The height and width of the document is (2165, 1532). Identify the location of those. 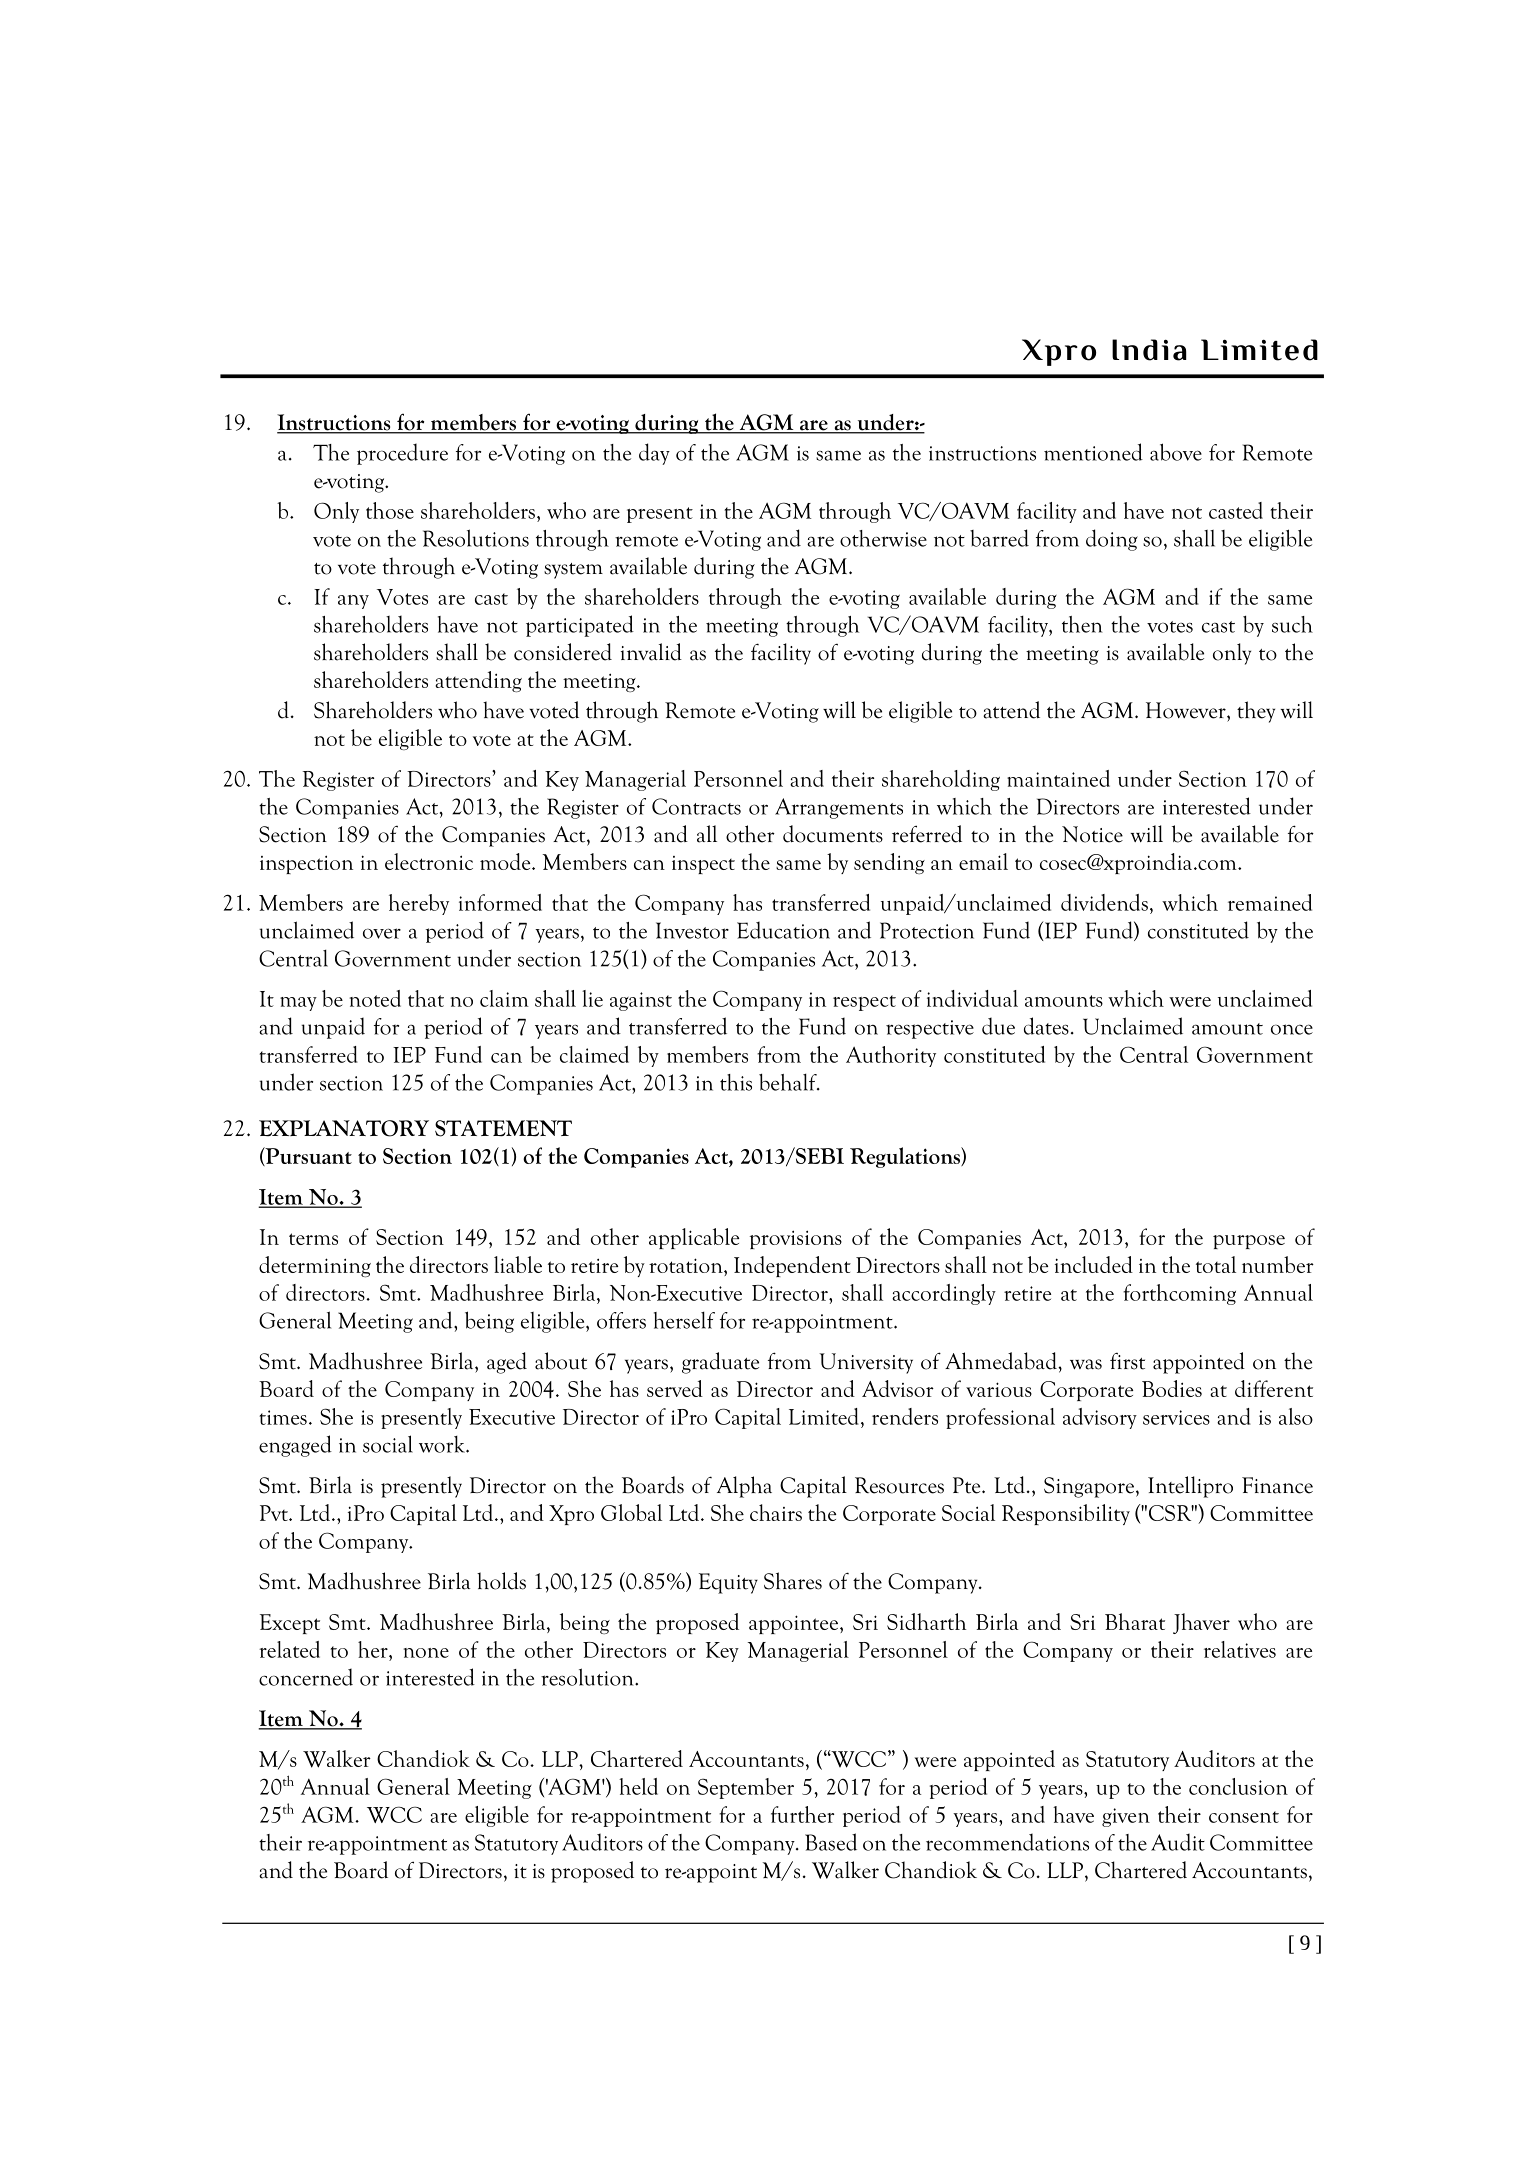
(390, 510).
